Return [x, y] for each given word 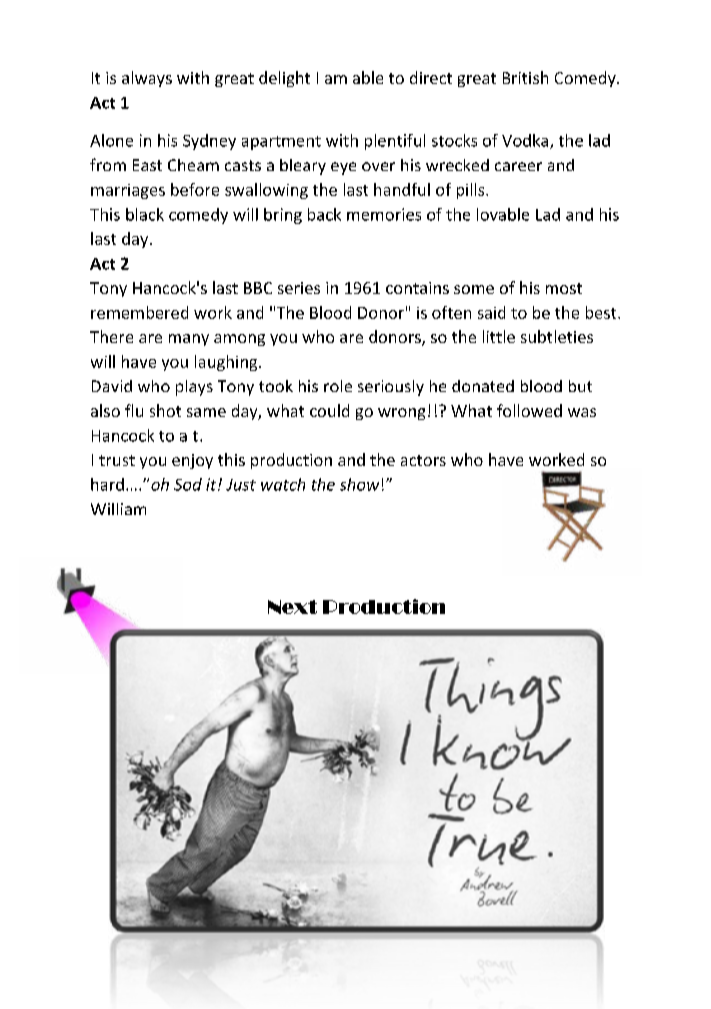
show [359, 484]
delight [284, 79]
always [147, 79]
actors [423, 460]
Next [292, 607]
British [525, 77]
